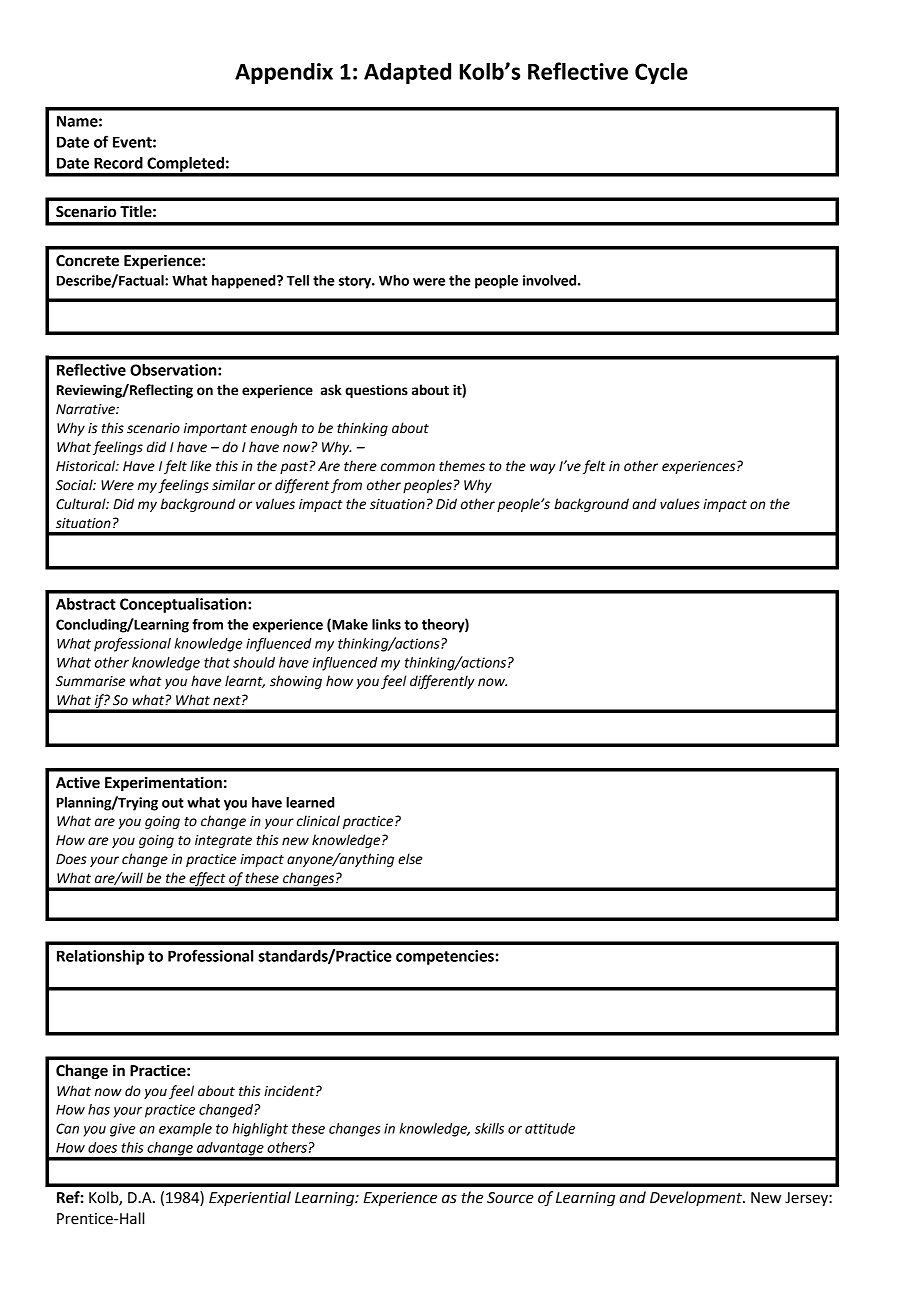 This page has width=924, height=1308. I want to click on links, so click(386, 624).
